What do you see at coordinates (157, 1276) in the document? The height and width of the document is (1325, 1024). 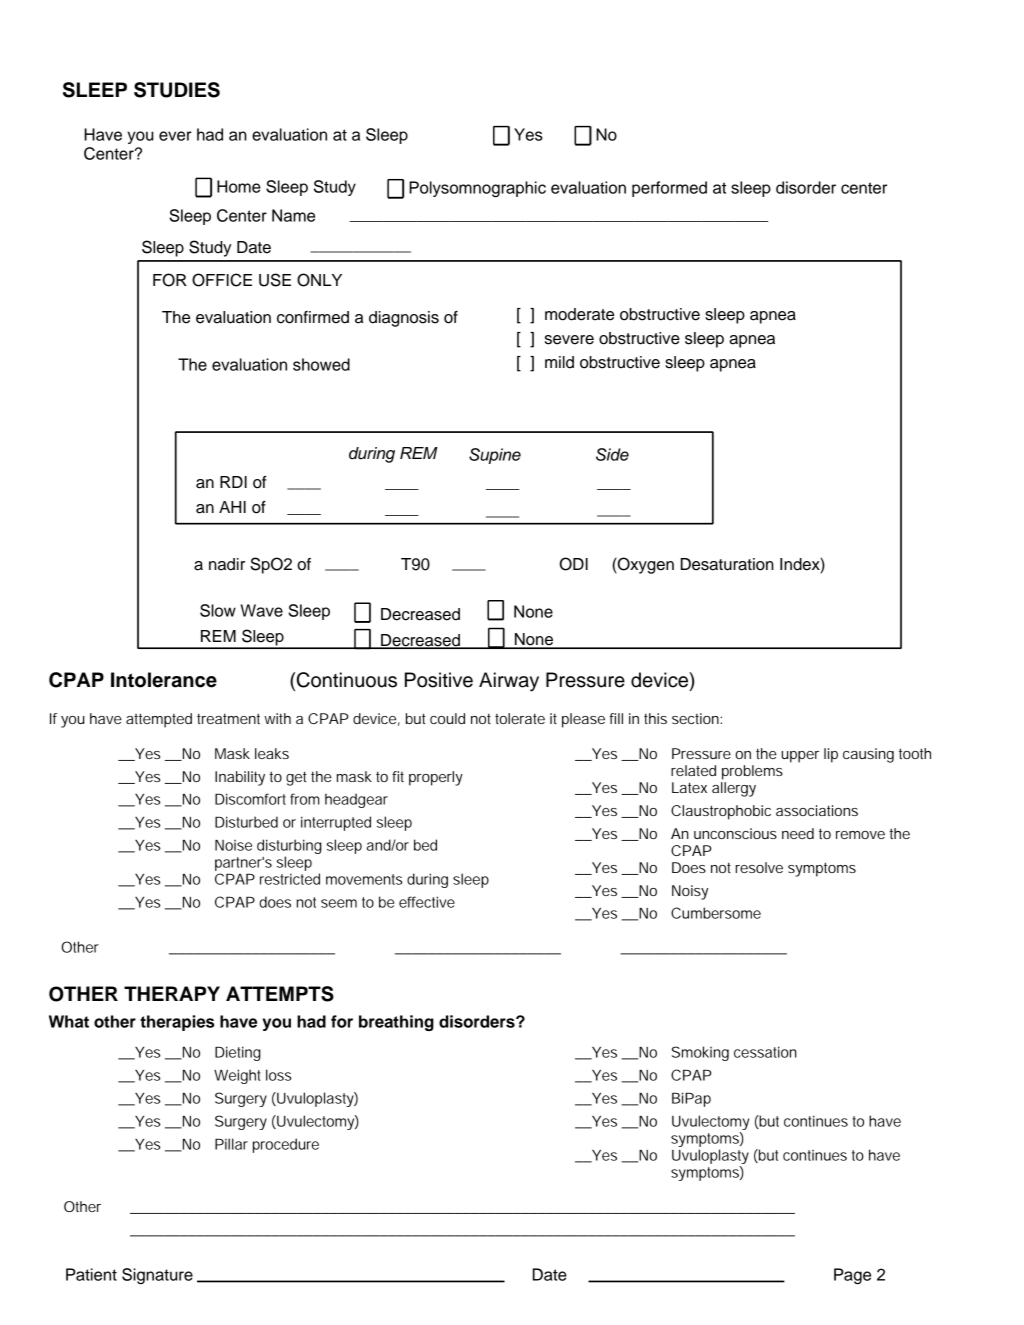 I see `Signature` at bounding box center [157, 1276].
